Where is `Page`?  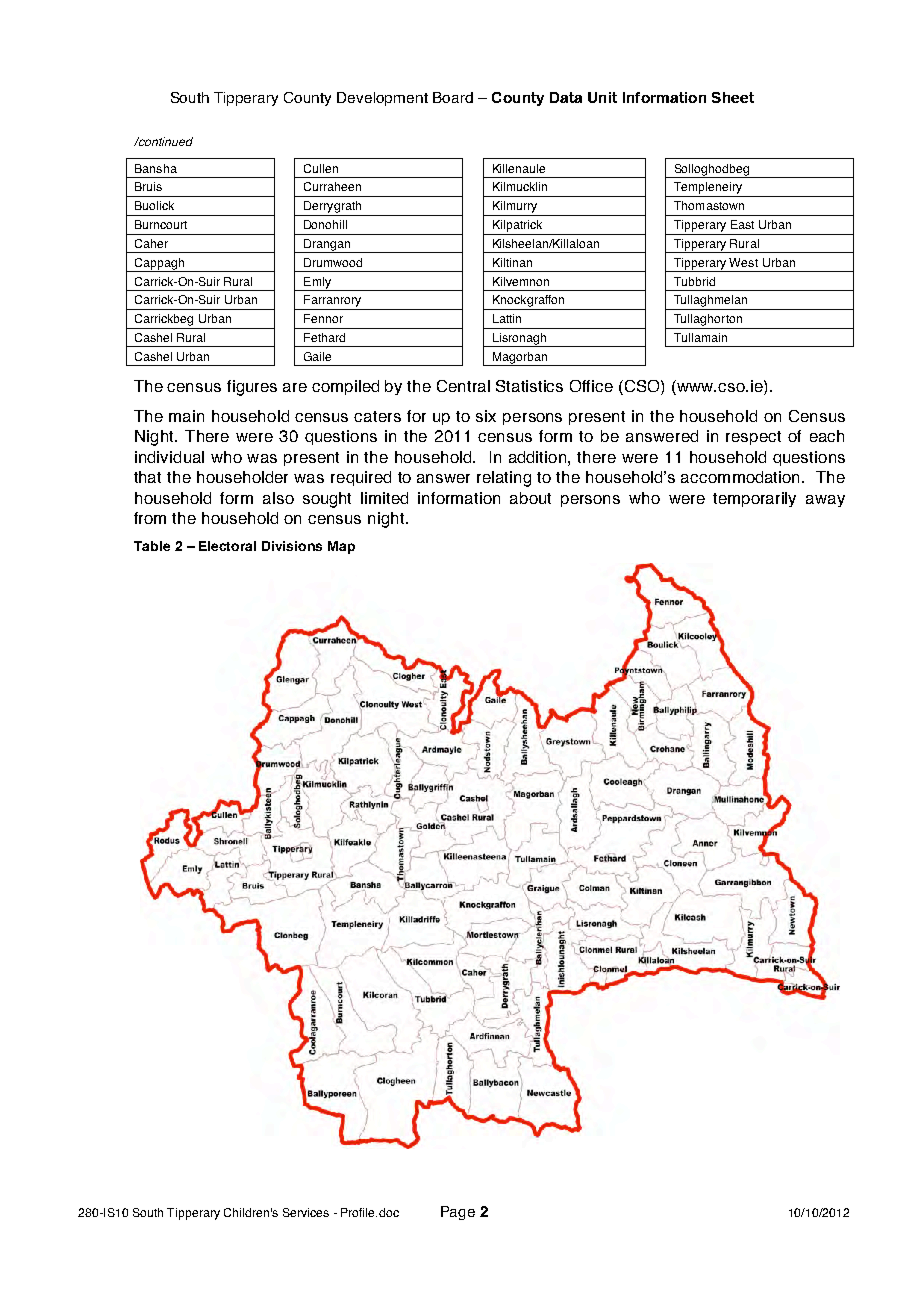
Page is located at coordinates (458, 1213).
